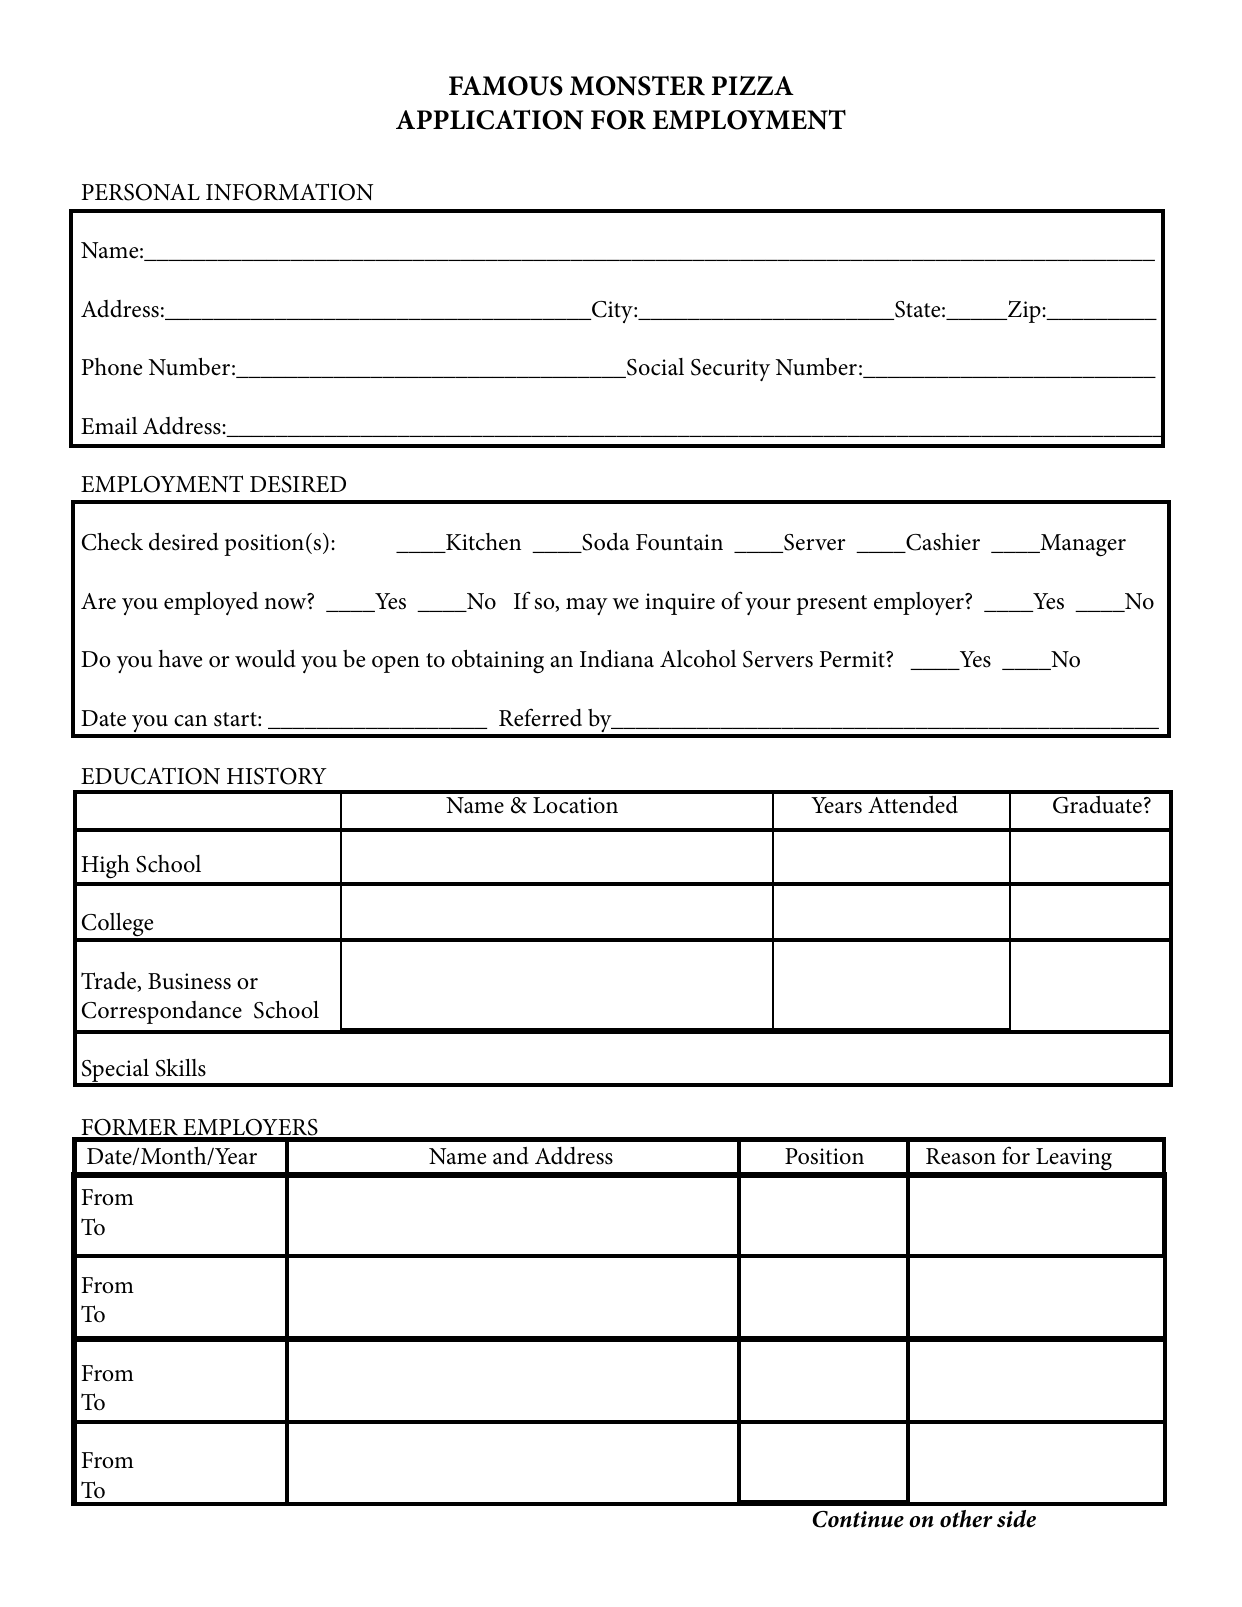  What do you see at coordinates (752, 85) in the image?
I see `PIZZA` at bounding box center [752, 85].
